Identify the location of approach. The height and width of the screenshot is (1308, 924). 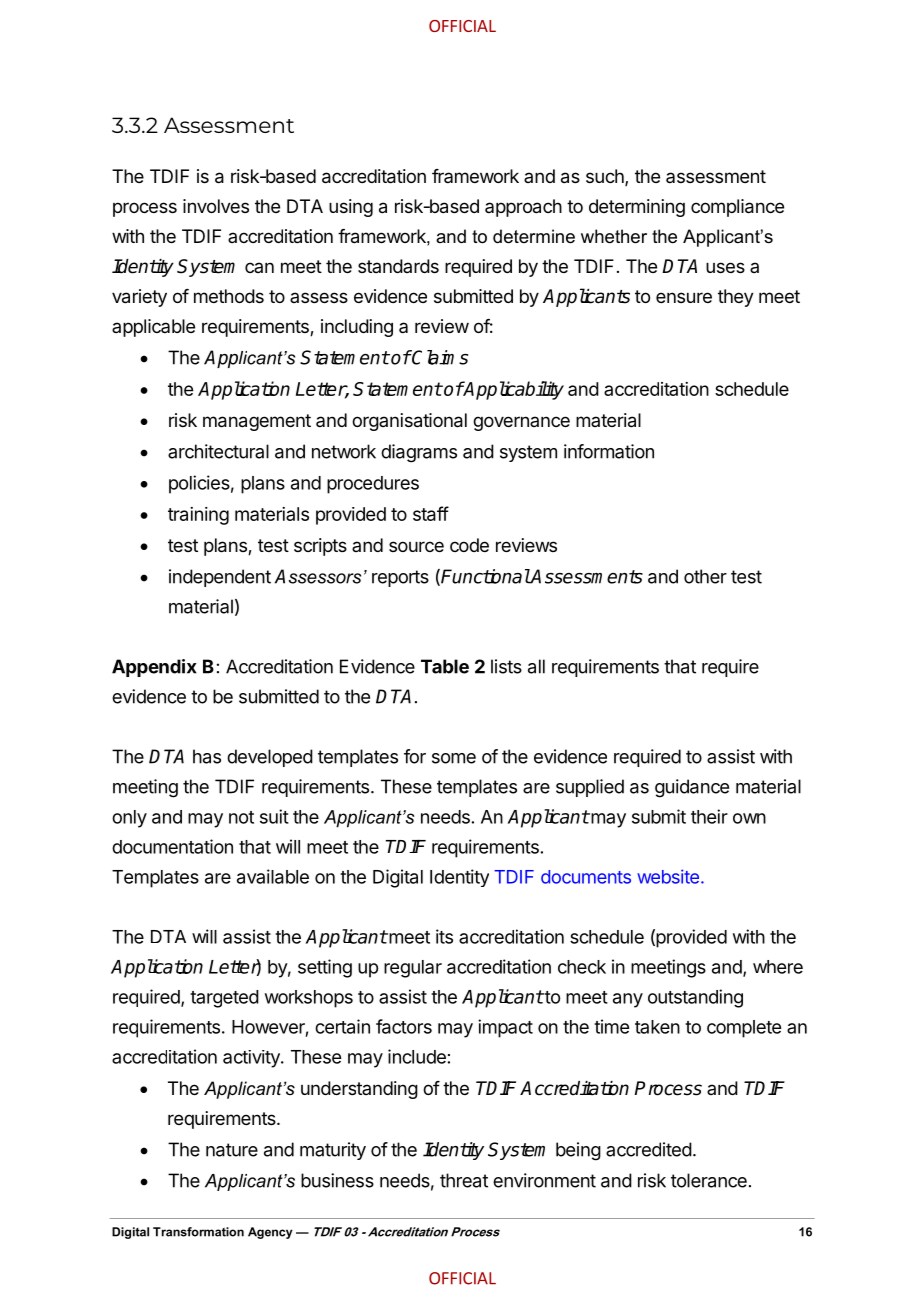
(523, 208).
